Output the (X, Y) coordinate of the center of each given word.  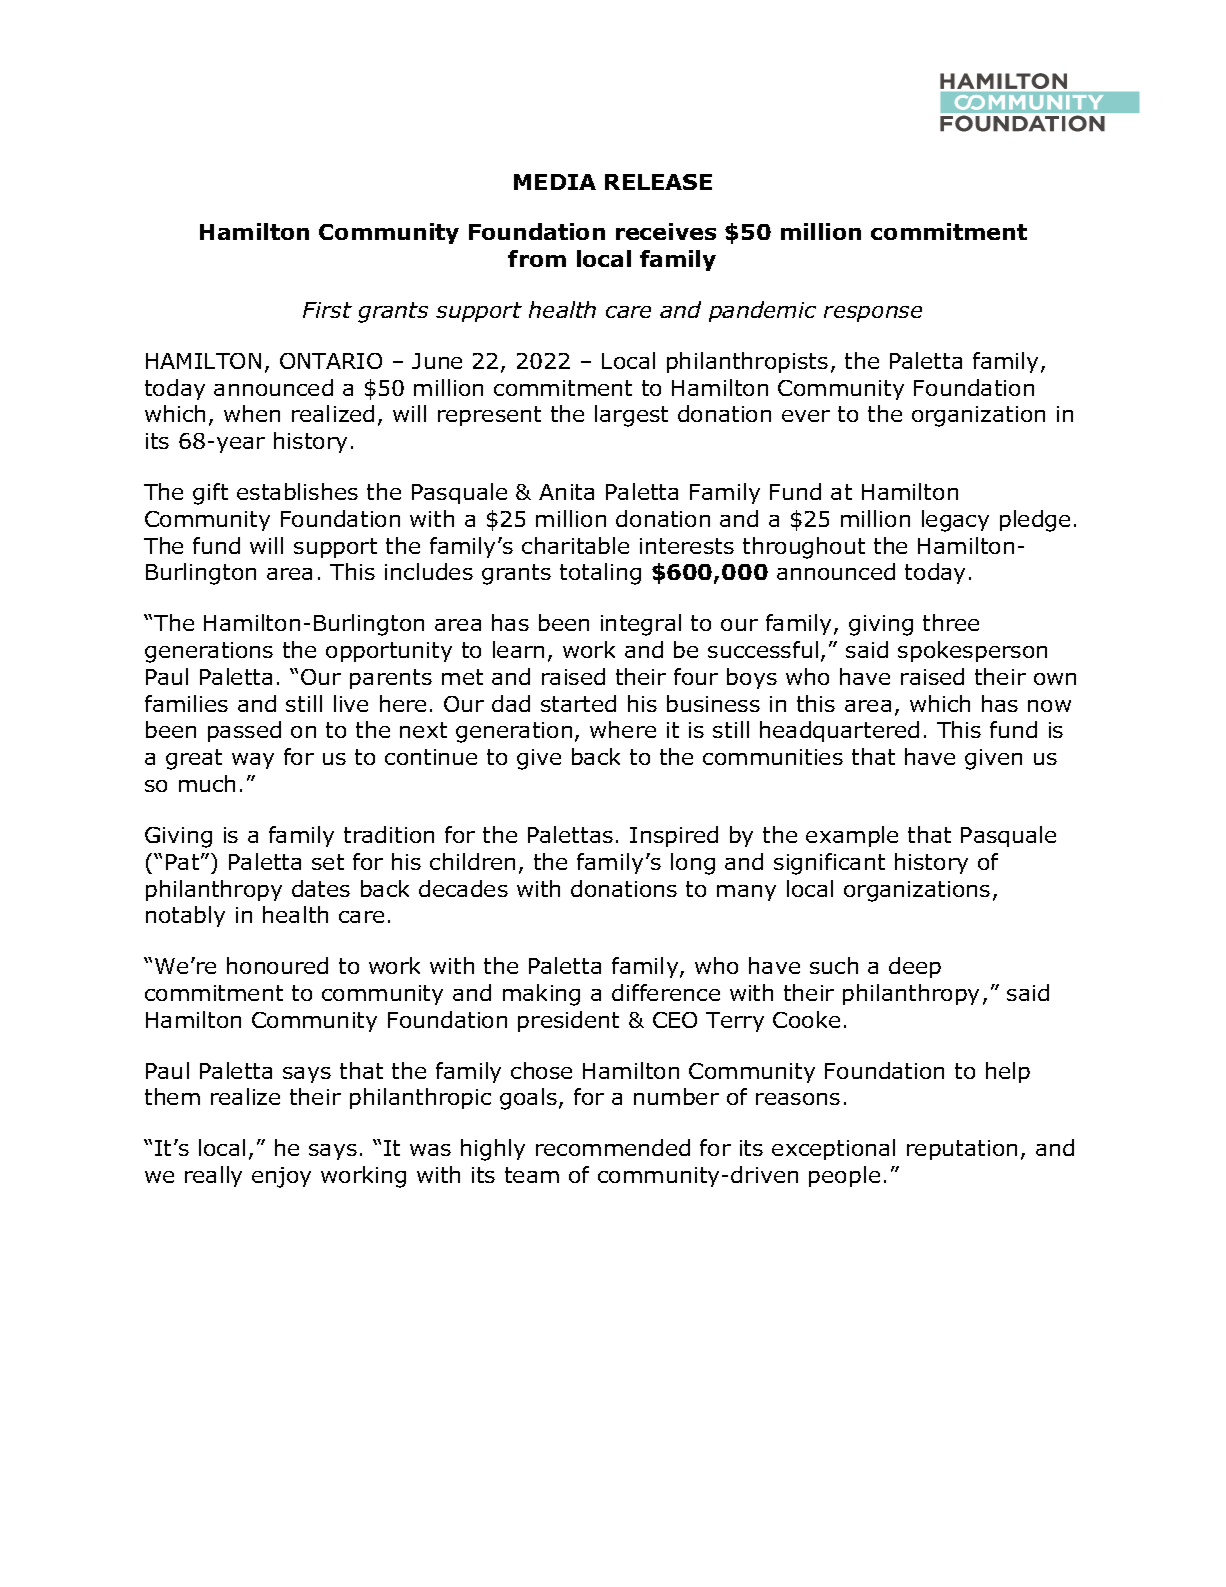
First (327, 310)
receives (666, 231)
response (873, 314)
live (351, 703)
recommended (613, 1147)
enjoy (281, 1177)
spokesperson (972, 651)
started (578, 703)
